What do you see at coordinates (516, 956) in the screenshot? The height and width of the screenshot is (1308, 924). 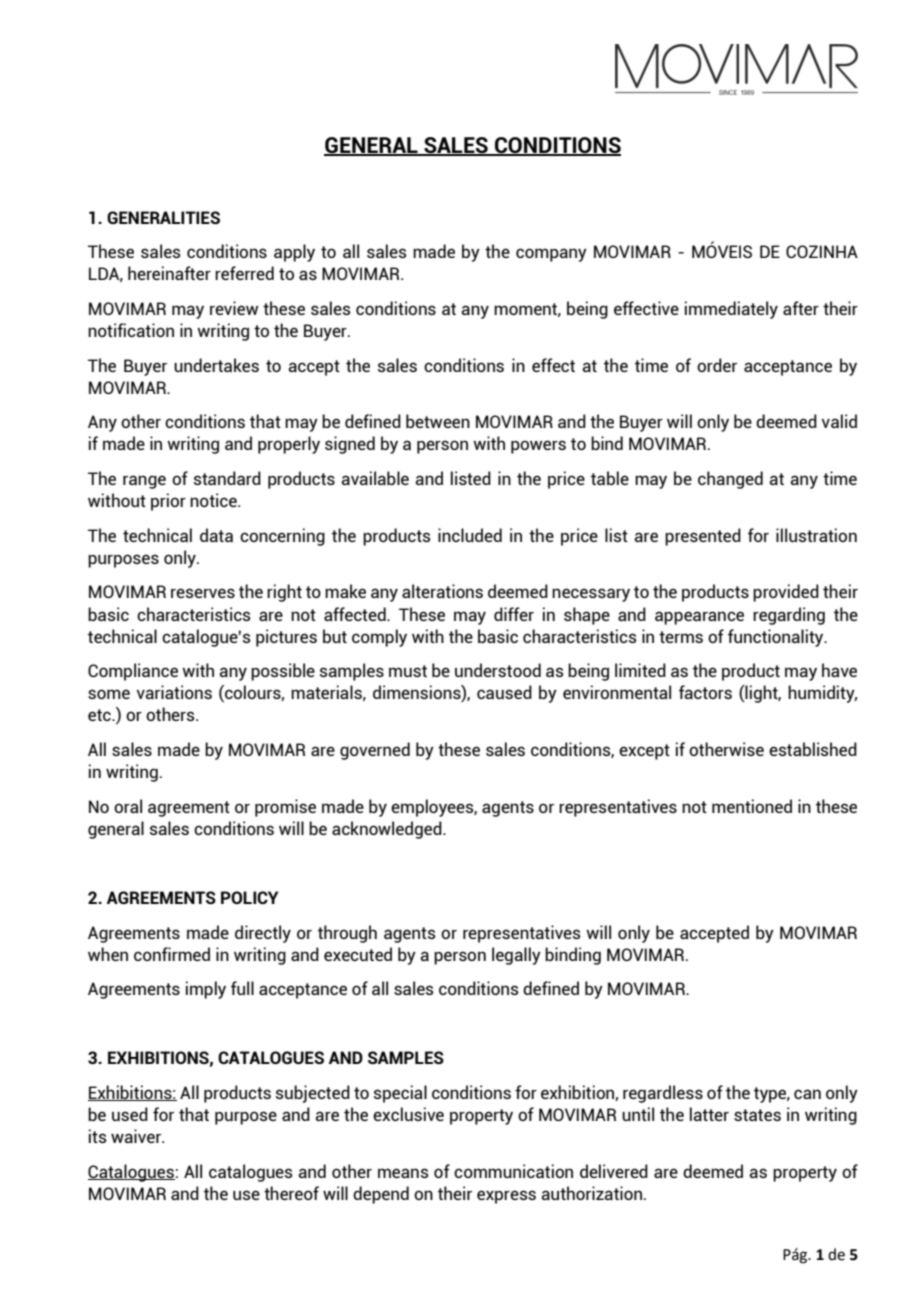 I see `legally` at bounding box center [516, 956].
